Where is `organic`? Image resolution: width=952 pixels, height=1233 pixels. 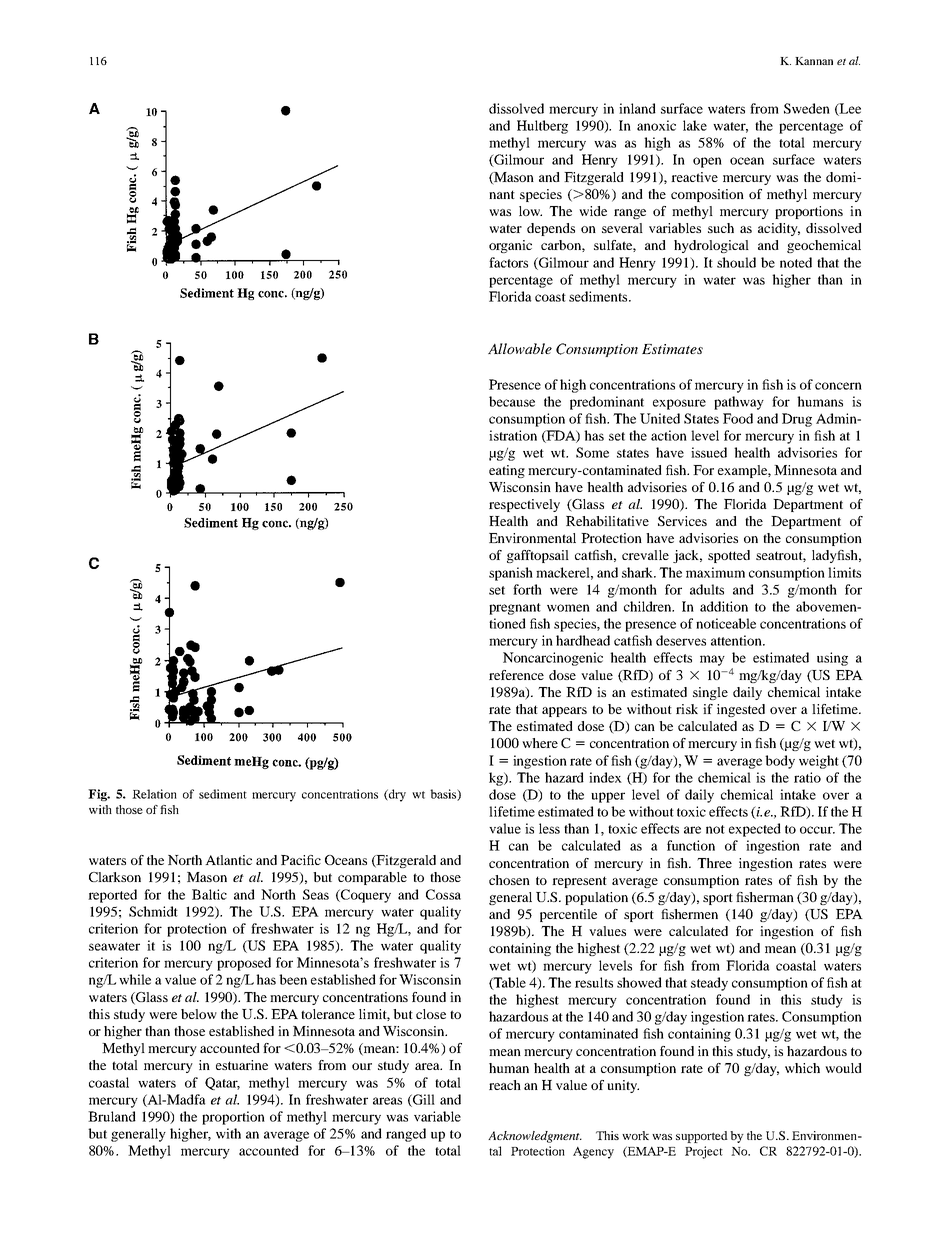
organic is located at coordinates (510, 246).
